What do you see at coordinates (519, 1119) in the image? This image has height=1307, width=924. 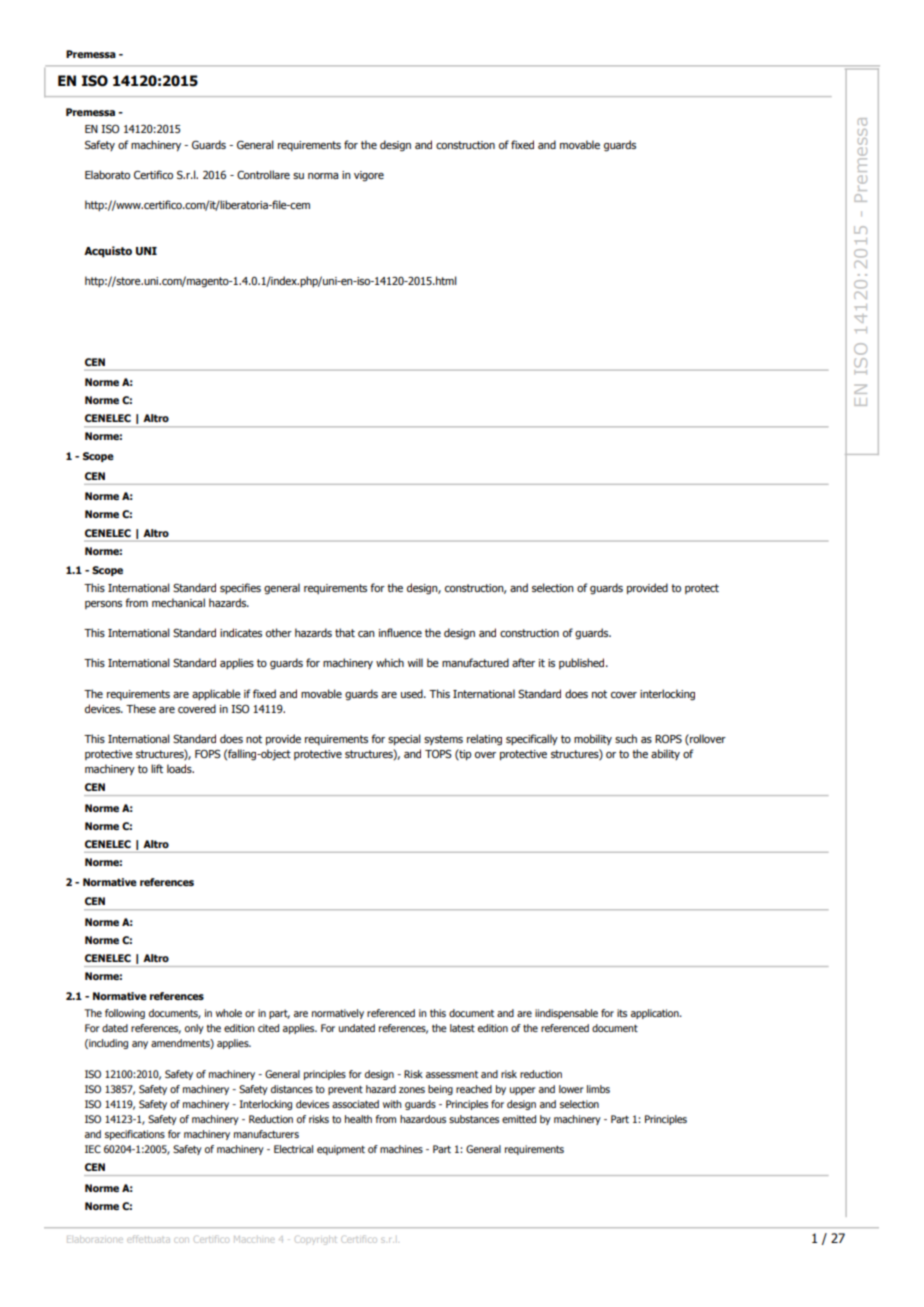 I see `emitted` at bounding box center [519, 1119].
